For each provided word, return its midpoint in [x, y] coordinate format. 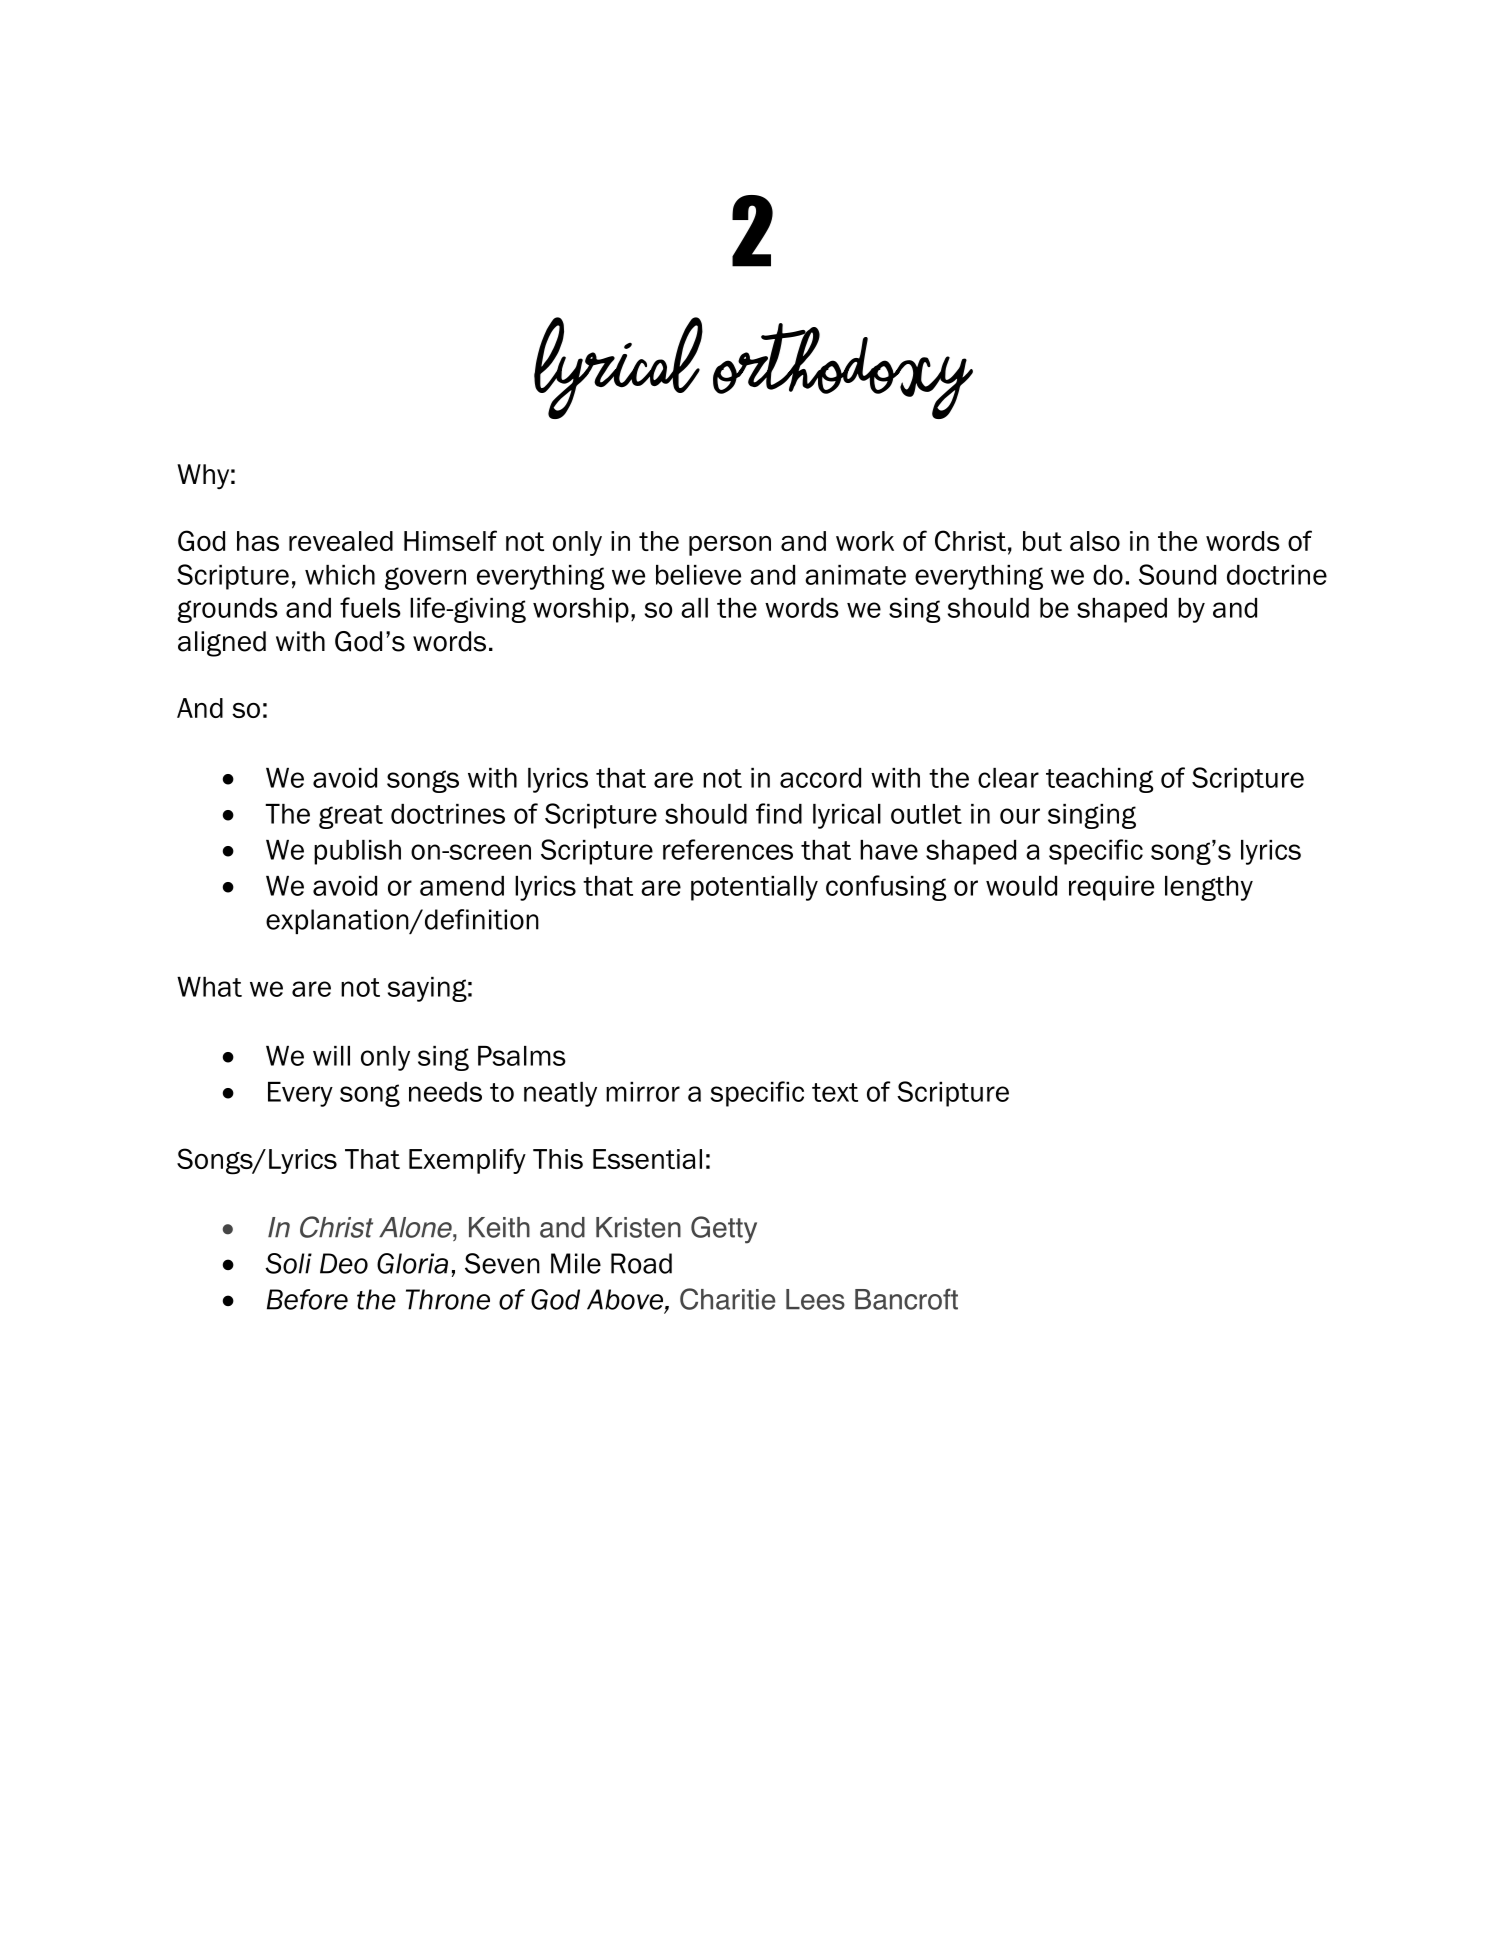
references [728, 849]
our [1020, 816]
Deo [344, 1263]
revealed [341, 541]
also [1095, 541]
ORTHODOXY [843, 371]
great [351, 817]
